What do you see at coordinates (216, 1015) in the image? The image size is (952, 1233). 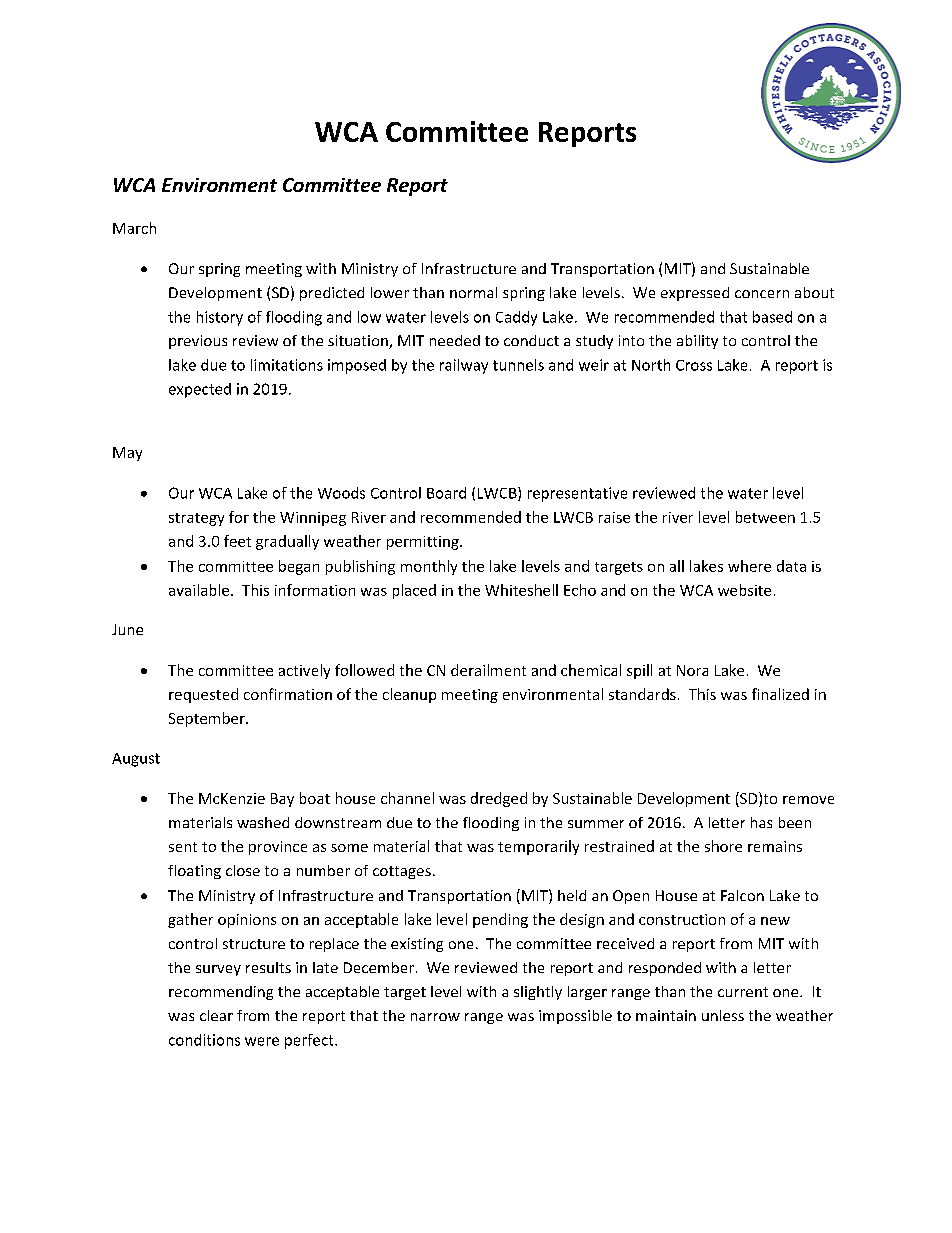 I see `clear` at bounding box center [216, 1015].
